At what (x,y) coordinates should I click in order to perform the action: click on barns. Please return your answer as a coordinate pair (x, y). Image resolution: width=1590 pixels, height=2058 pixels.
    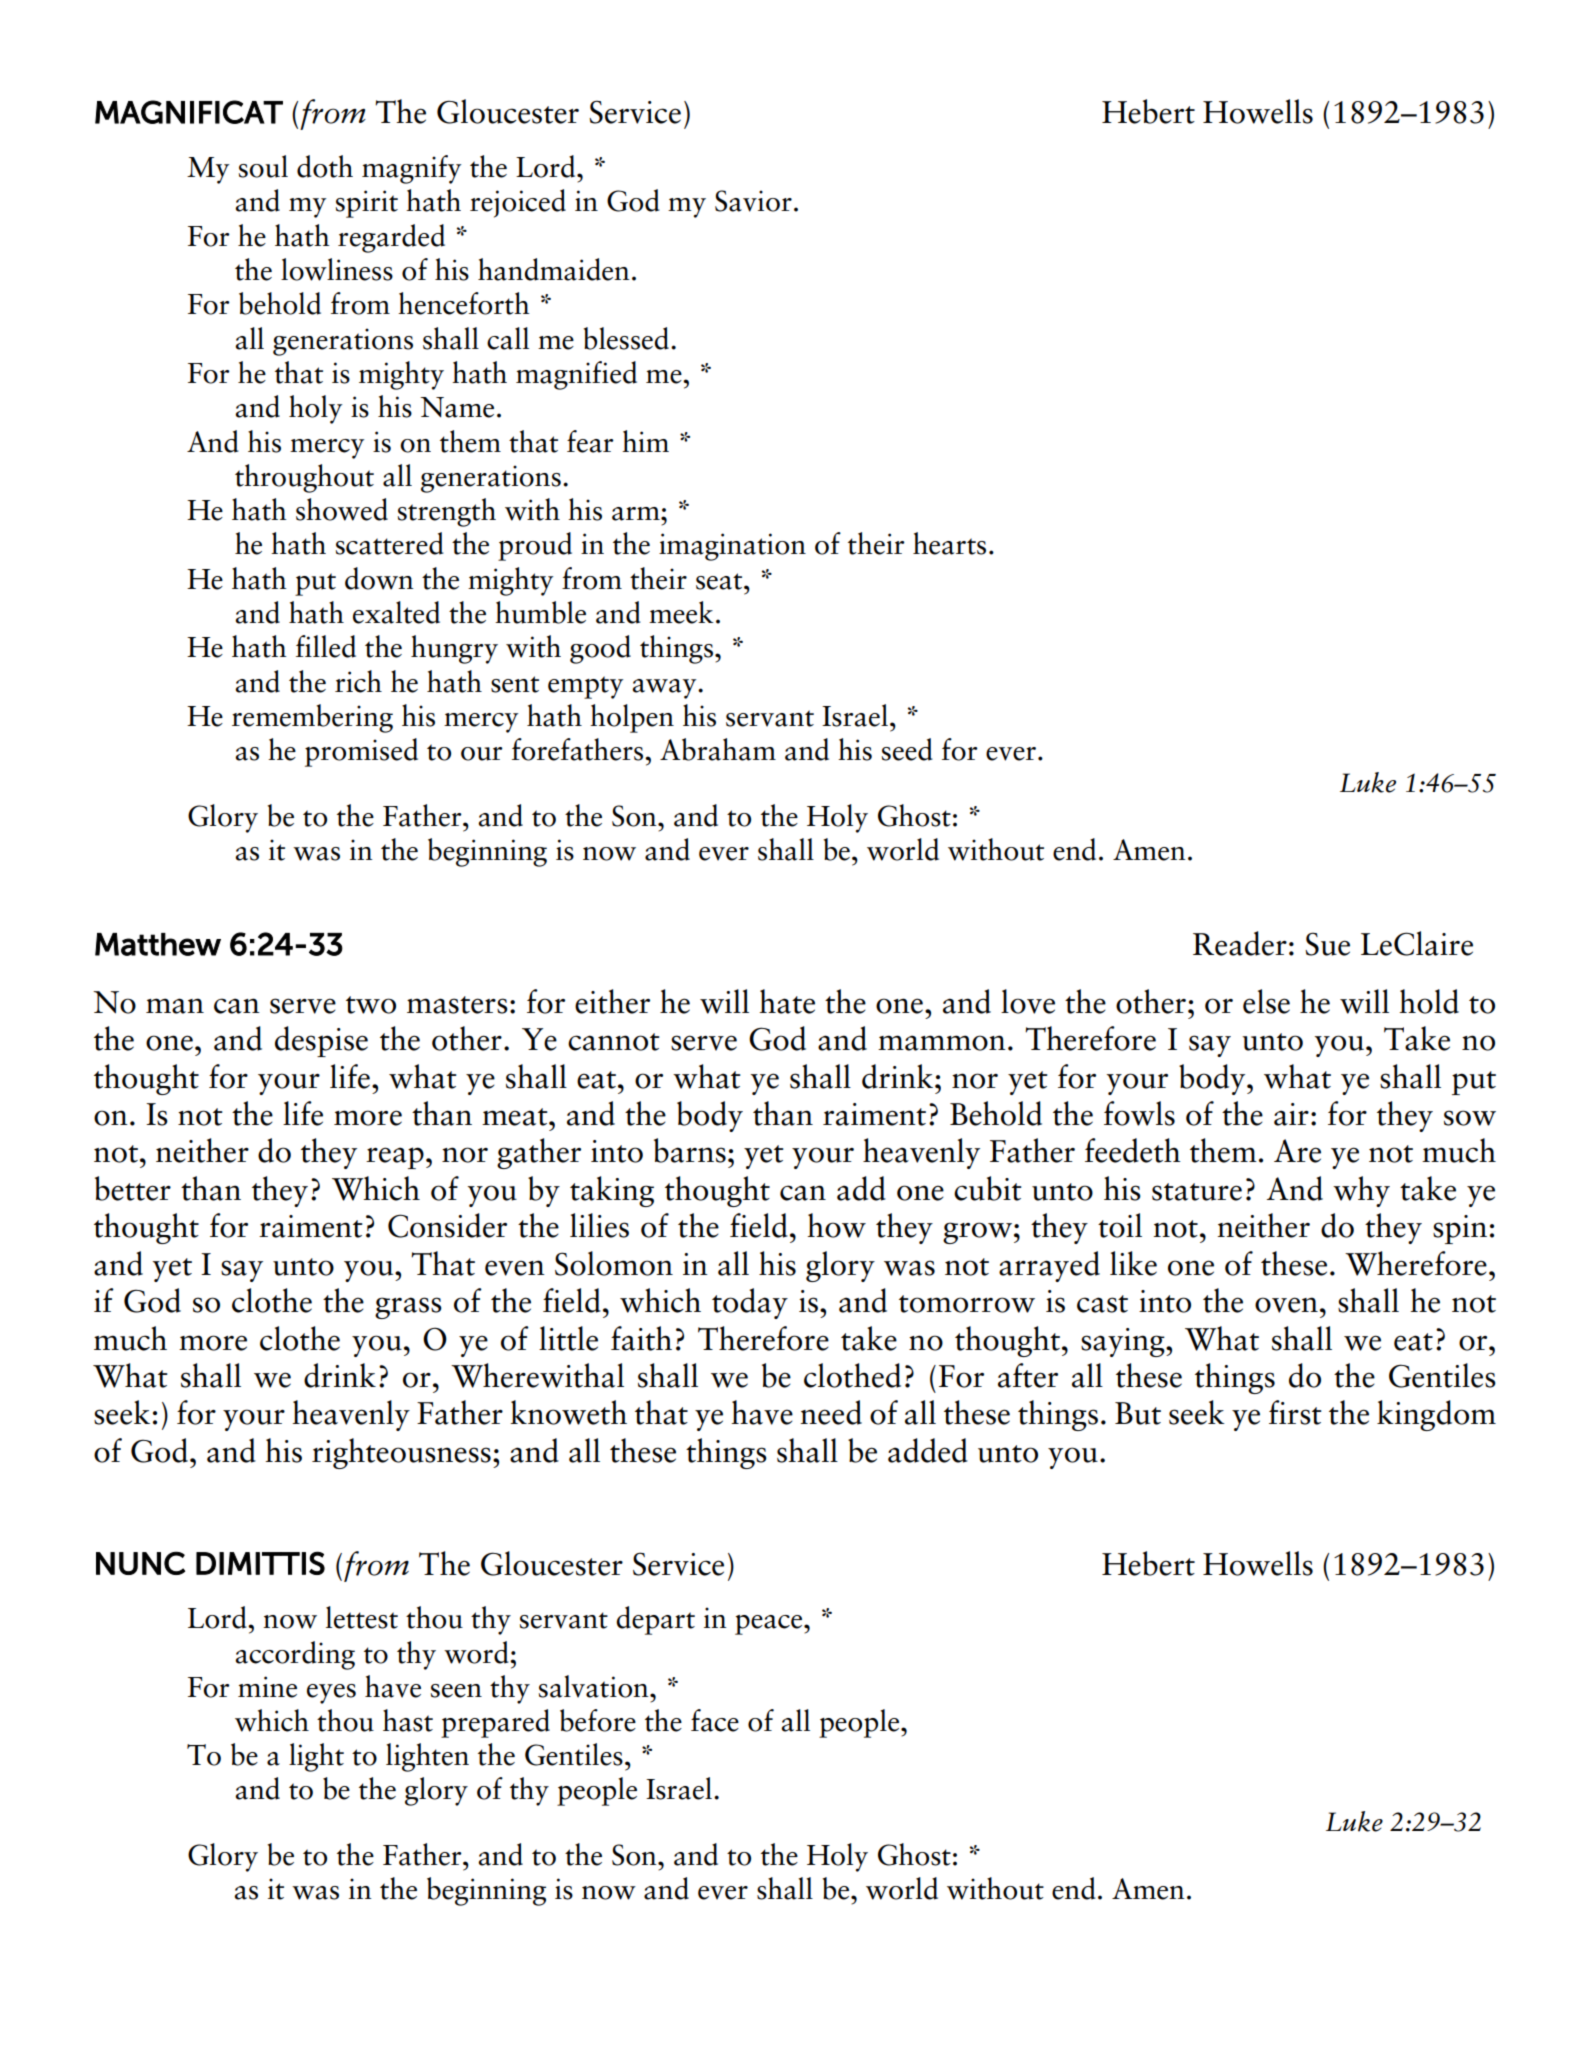
    Looking at the image, I should click on (690, 1150).
